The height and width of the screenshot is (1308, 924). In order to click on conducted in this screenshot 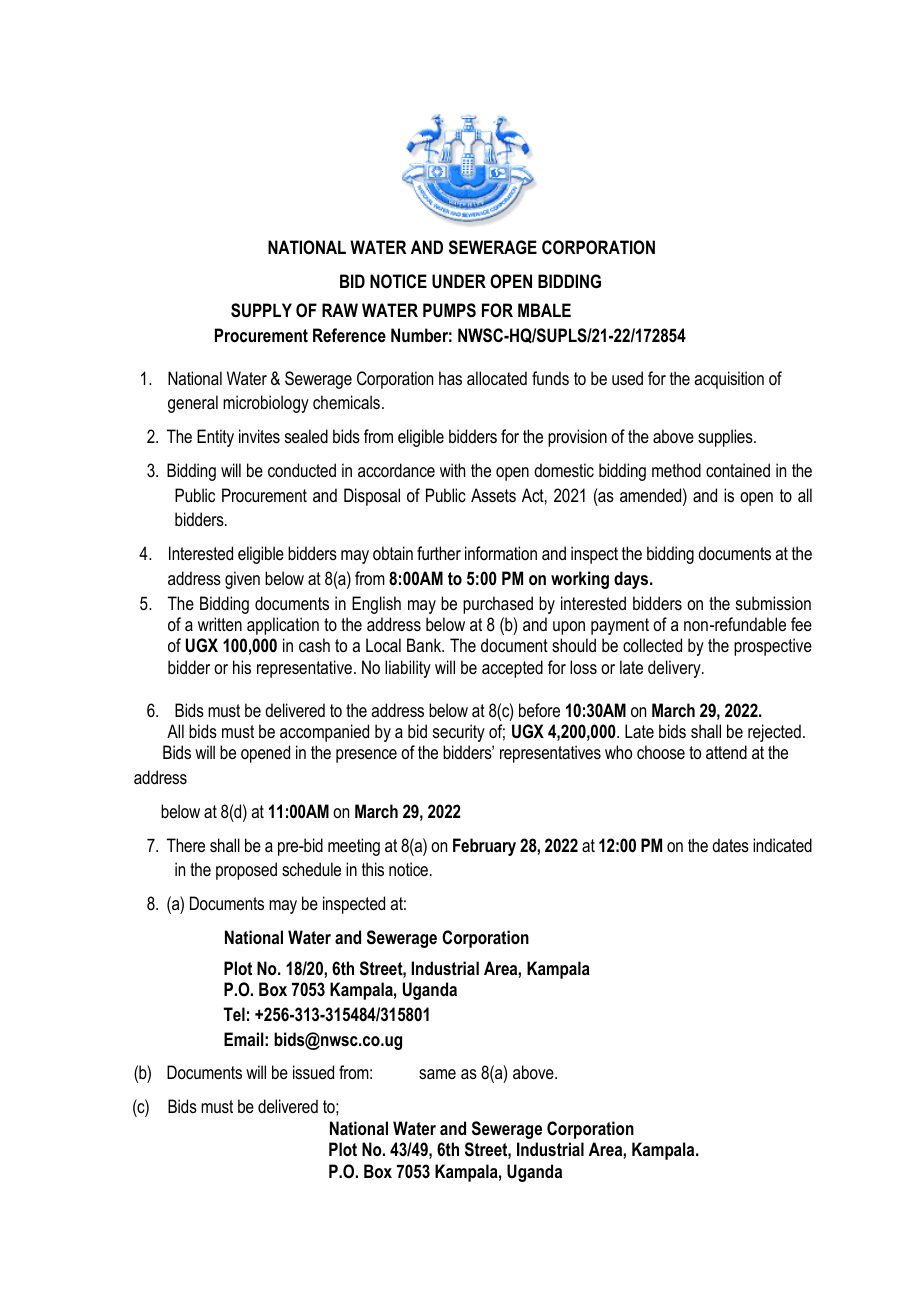, I will do `click(302, 470)`.
